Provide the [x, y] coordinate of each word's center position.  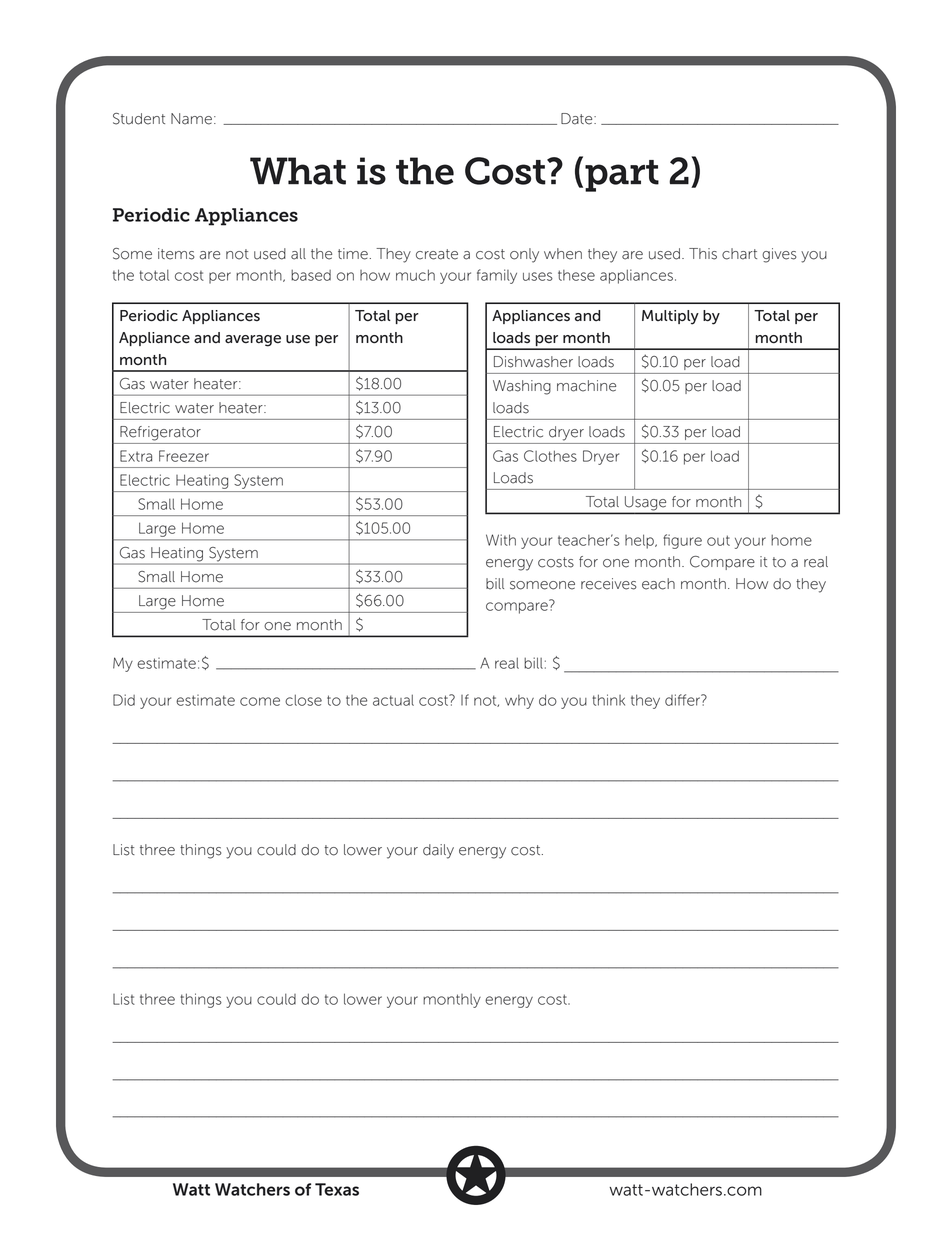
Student [139, 119]
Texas [337, 1189]
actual [393, 700]
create [437, 254]
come [260, 701]
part [622, 176]
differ [684, 700]
